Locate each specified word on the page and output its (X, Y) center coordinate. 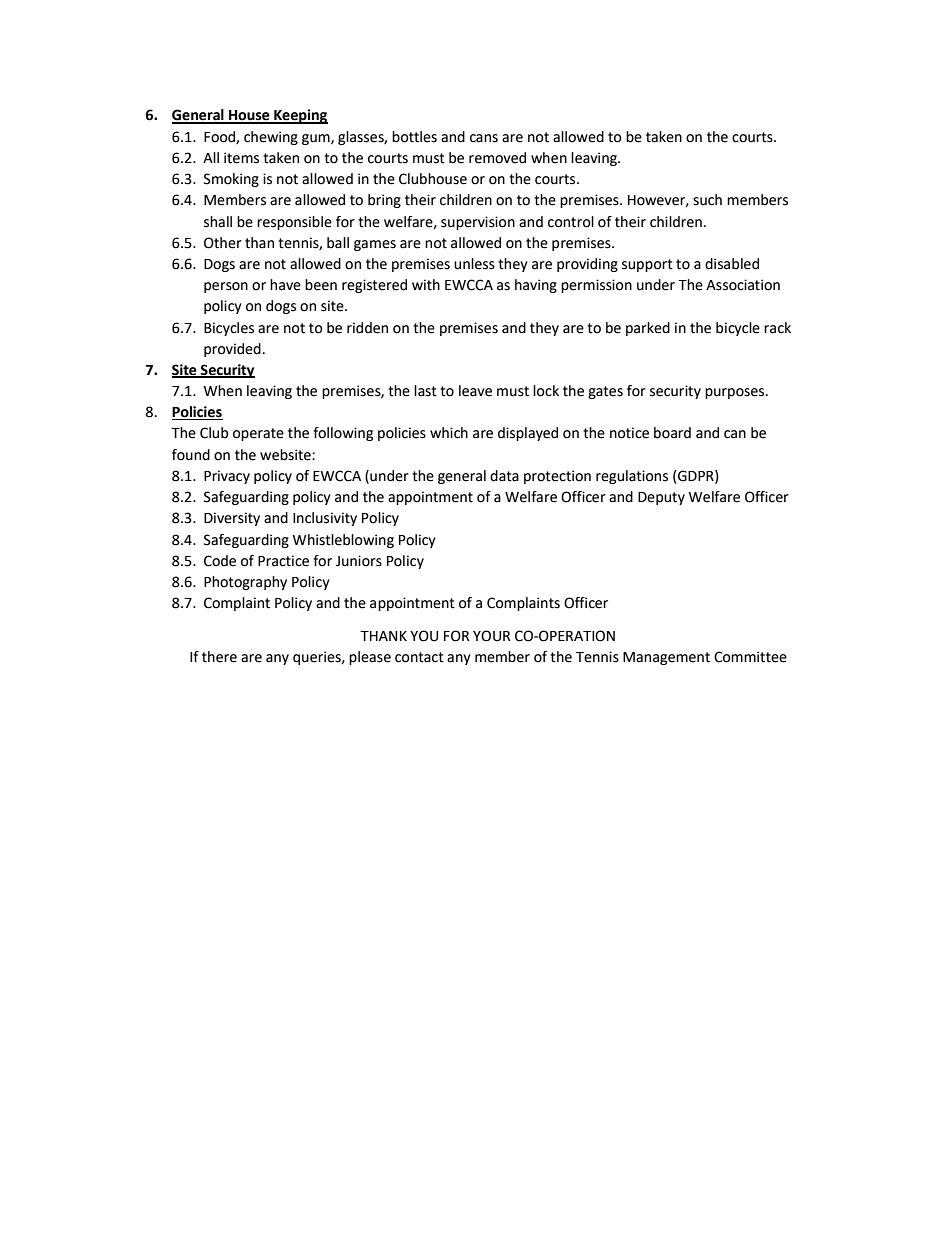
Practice (283, 561)
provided (232, 350)
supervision (478, 223)
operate (258, 434)
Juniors (359, 561)
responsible (294, 223)
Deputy (661, 498)
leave (475, 391)
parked (648, 329)
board (672, 433)
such (707, 200)
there (219, 657)
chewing (271, 138)
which (449, 433)
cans (484, 138)
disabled (732, 264)
